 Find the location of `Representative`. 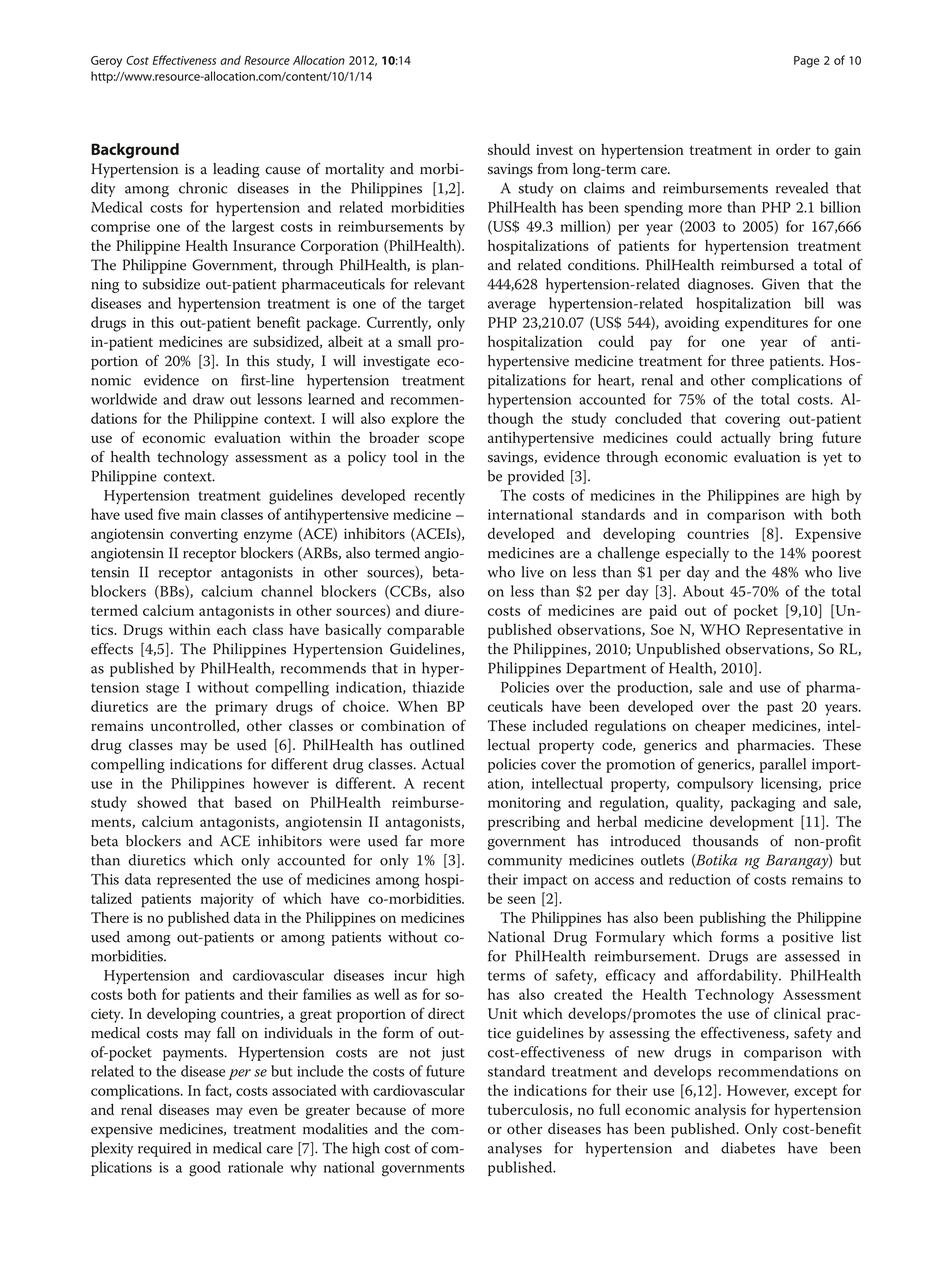

Representative is located at coordinates (794, 631).
